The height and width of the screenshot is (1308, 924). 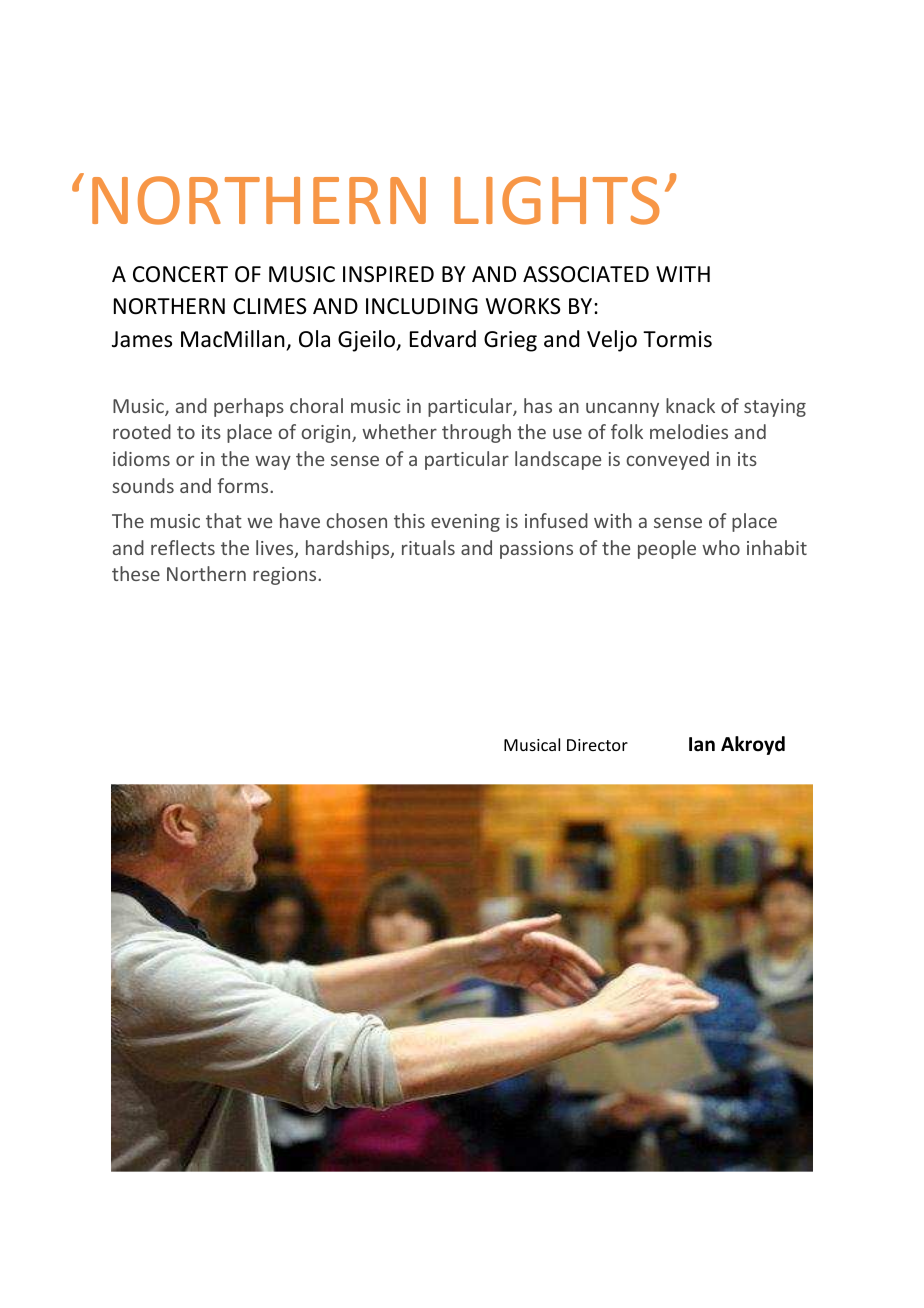 I want to click on through, so click(x=476, y=433).
